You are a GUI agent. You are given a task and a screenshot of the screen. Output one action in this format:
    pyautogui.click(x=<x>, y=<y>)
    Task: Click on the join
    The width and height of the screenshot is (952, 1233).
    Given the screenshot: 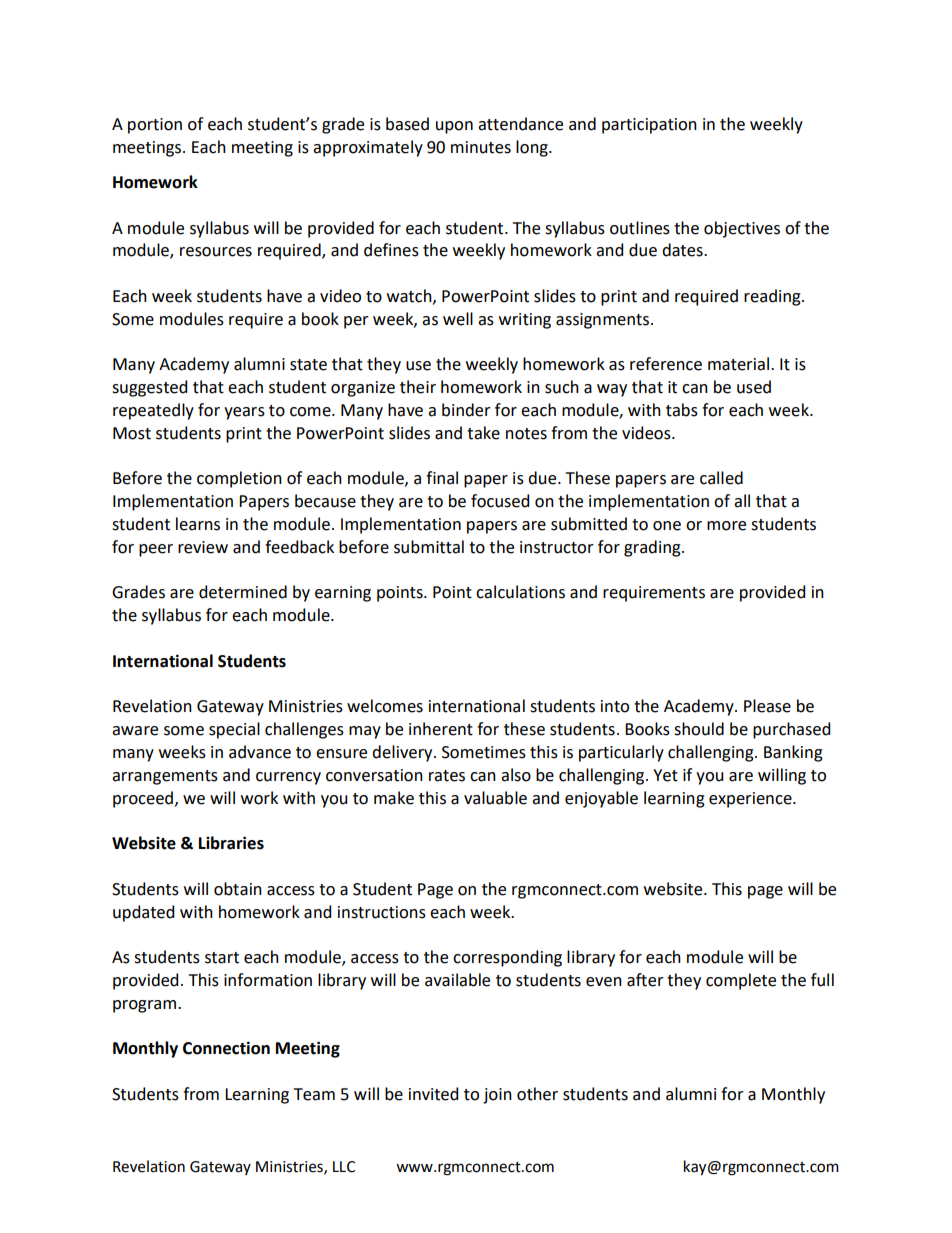 What is the action you would take?
    pyautogui.click(x=497, y=1096)
